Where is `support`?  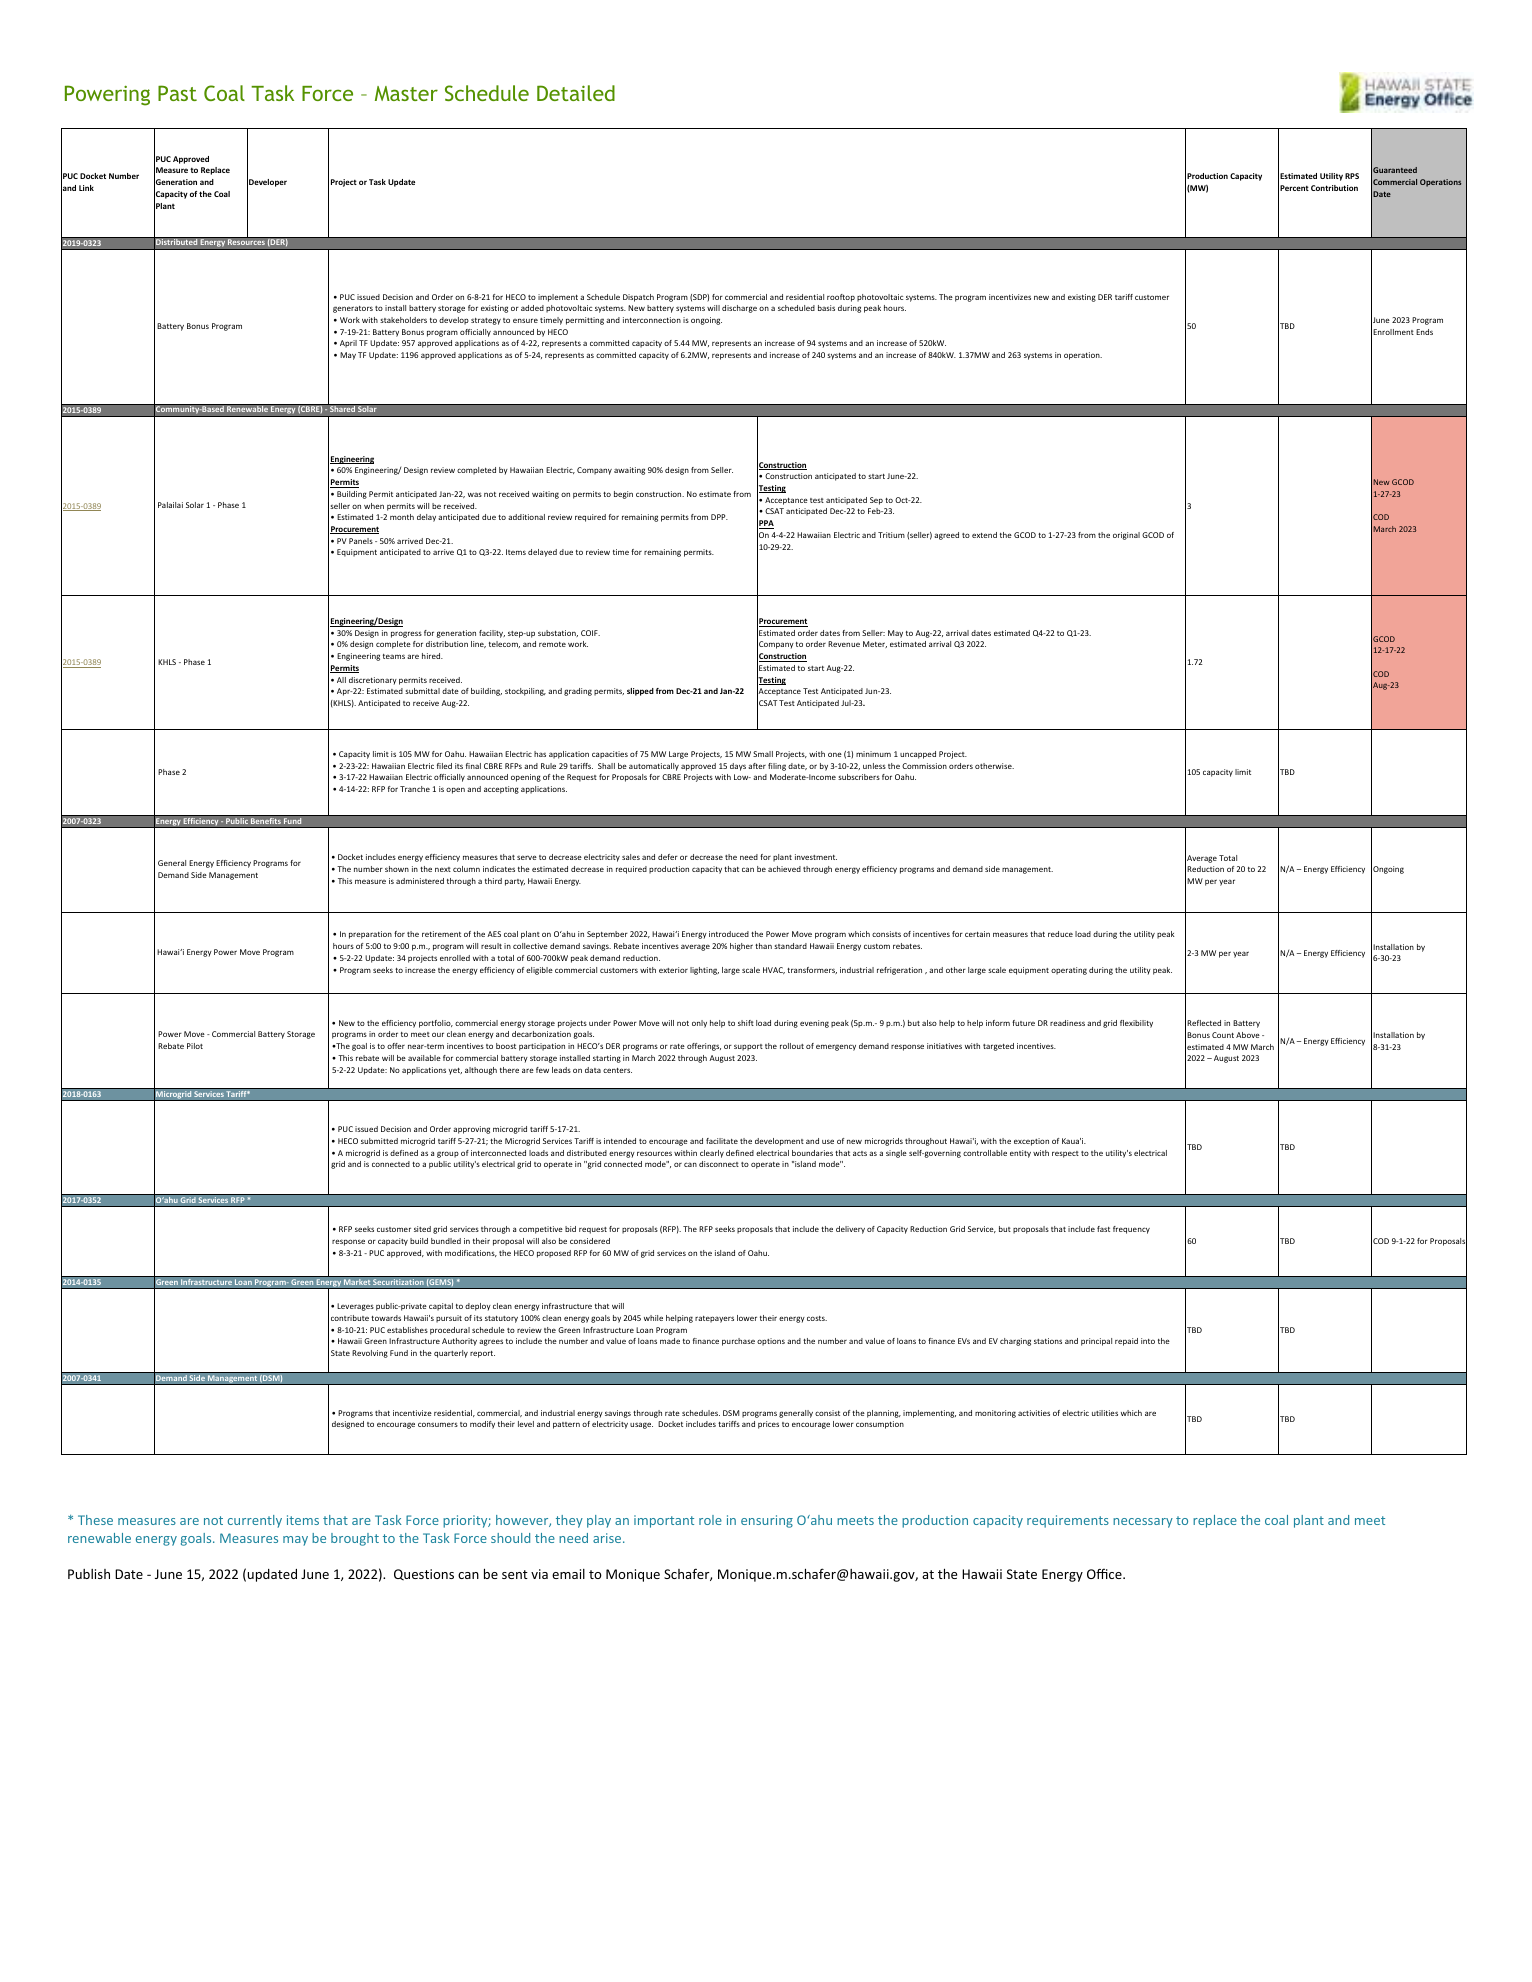
support is located at coordinates (748, 1047).
